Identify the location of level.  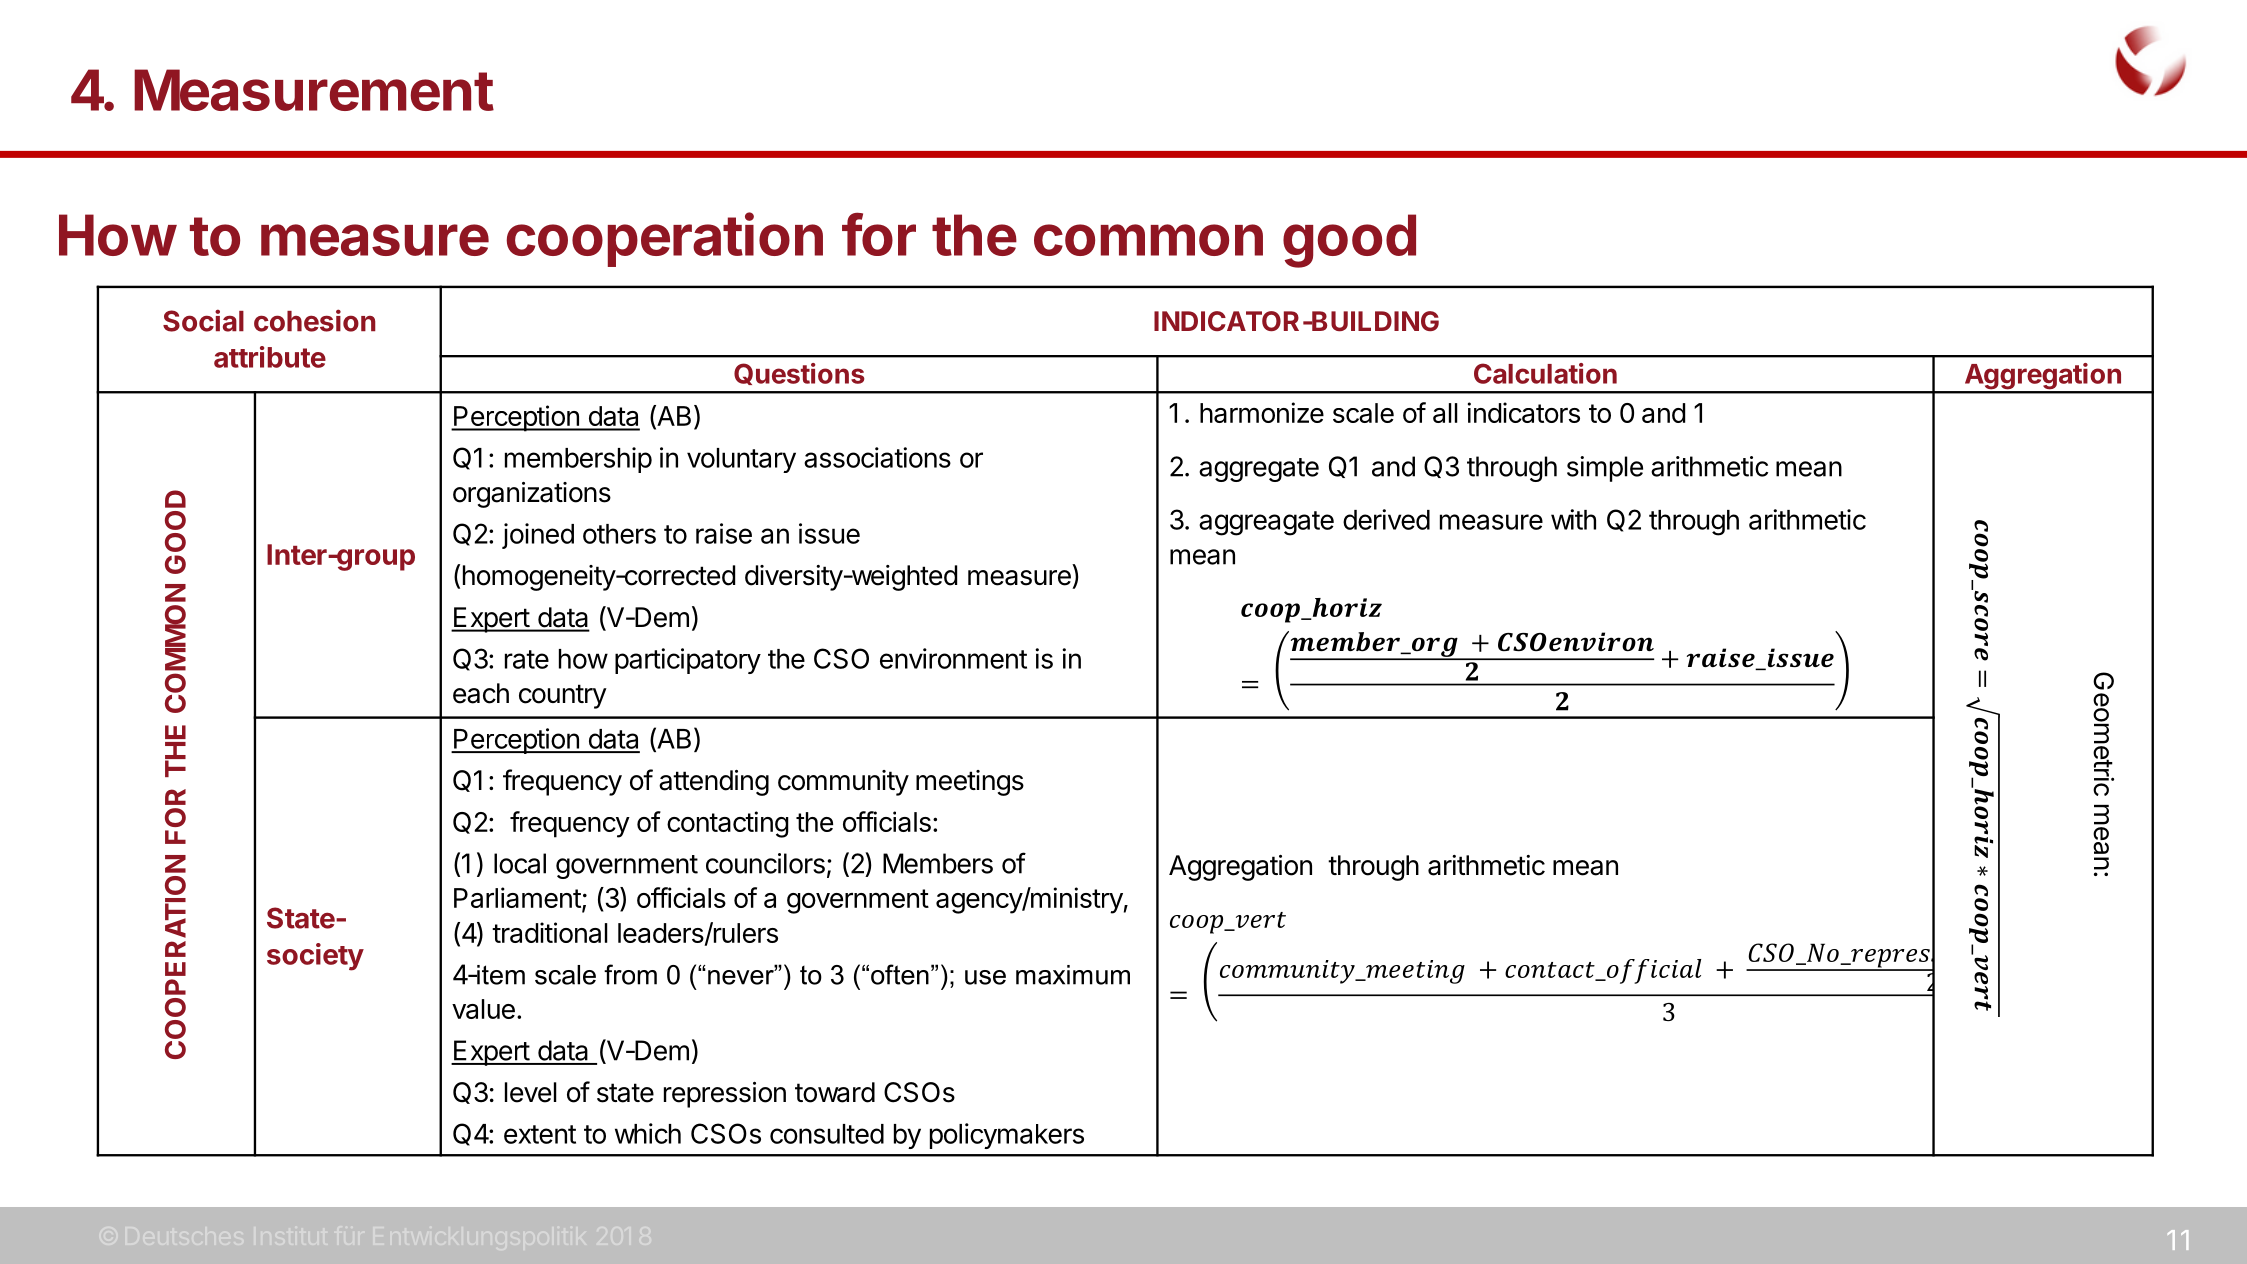
(531, 1092).
